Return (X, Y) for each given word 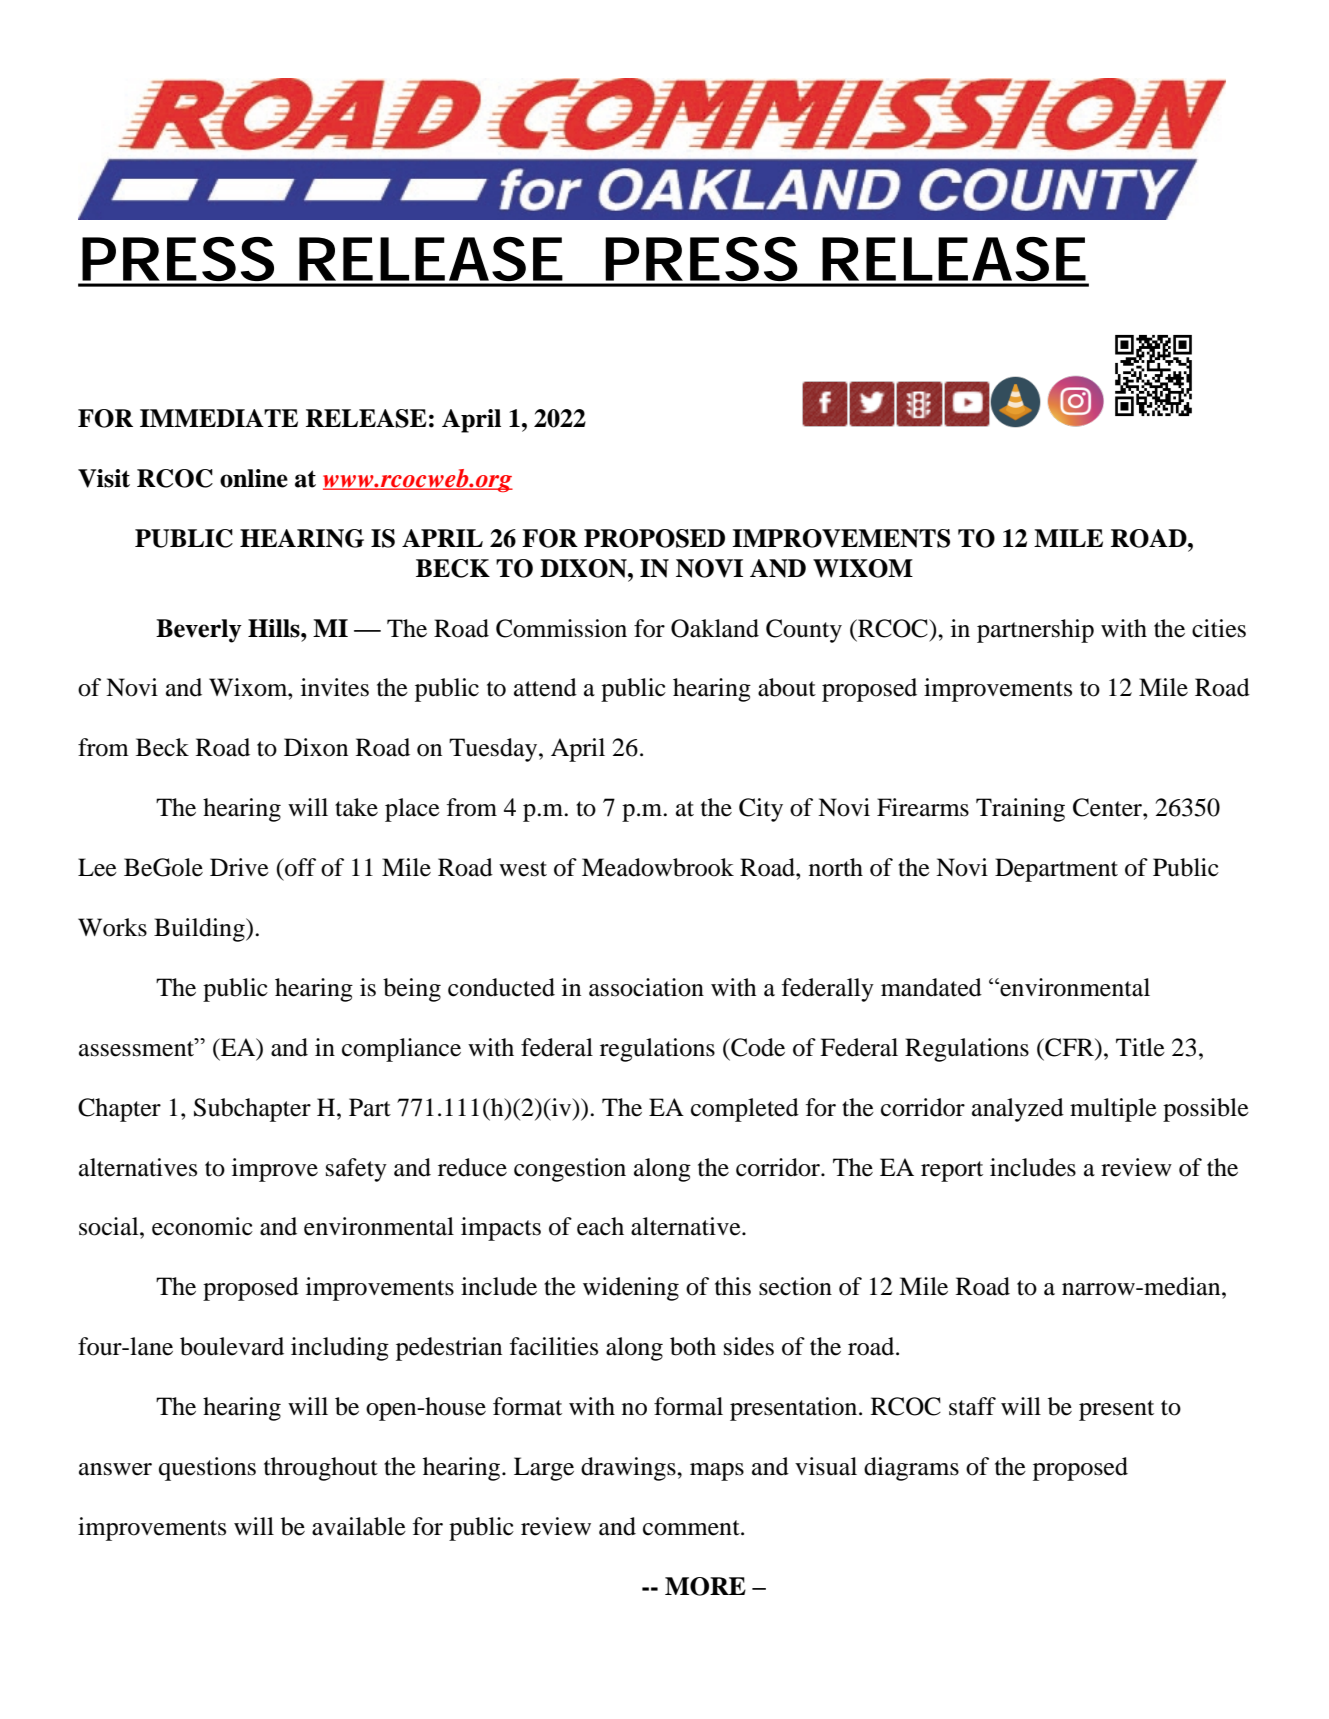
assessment (137, 1047)
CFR (1069, 1047)
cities (1219, 628)
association (646, 987)
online (254, 478)
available (359, 1526)
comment (692, 1528)
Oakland (715, 628)
